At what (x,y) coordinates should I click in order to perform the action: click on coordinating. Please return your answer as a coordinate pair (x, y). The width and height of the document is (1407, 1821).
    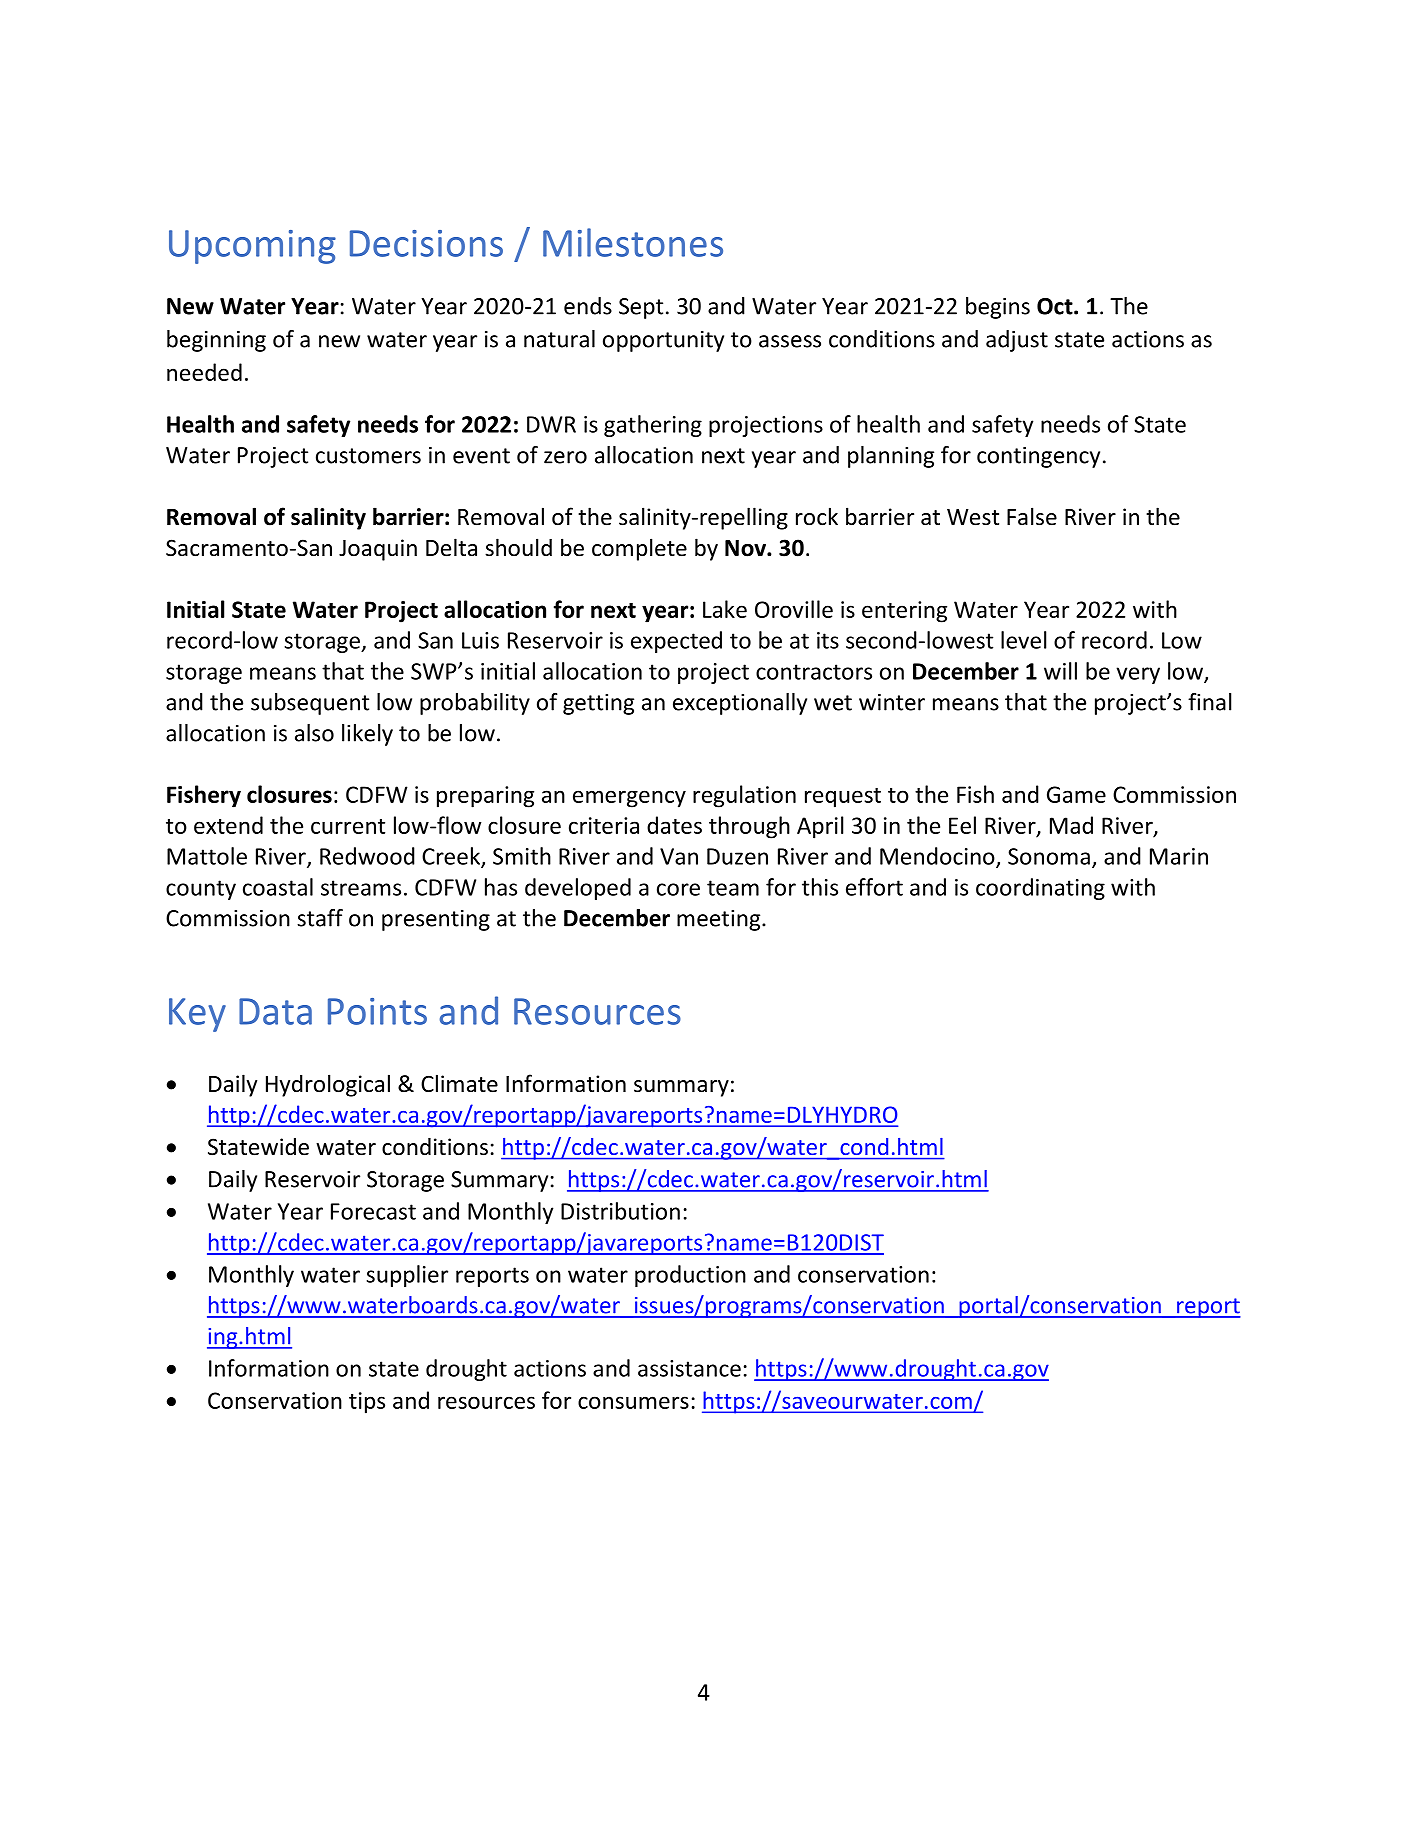
    Looking at the image, I should click on (1040, 889).
